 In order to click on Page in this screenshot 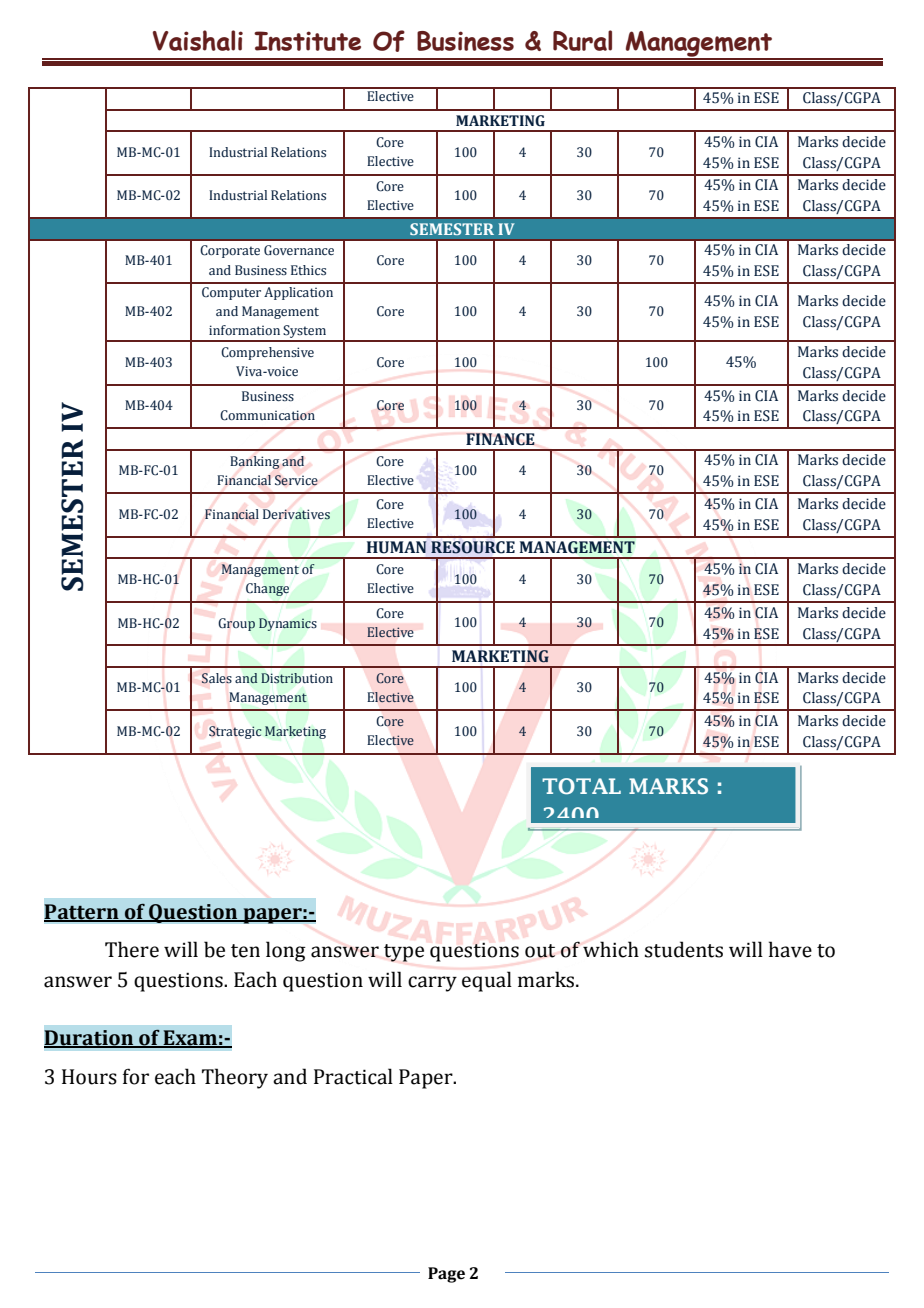, I will do `click(446, 1275)`.
